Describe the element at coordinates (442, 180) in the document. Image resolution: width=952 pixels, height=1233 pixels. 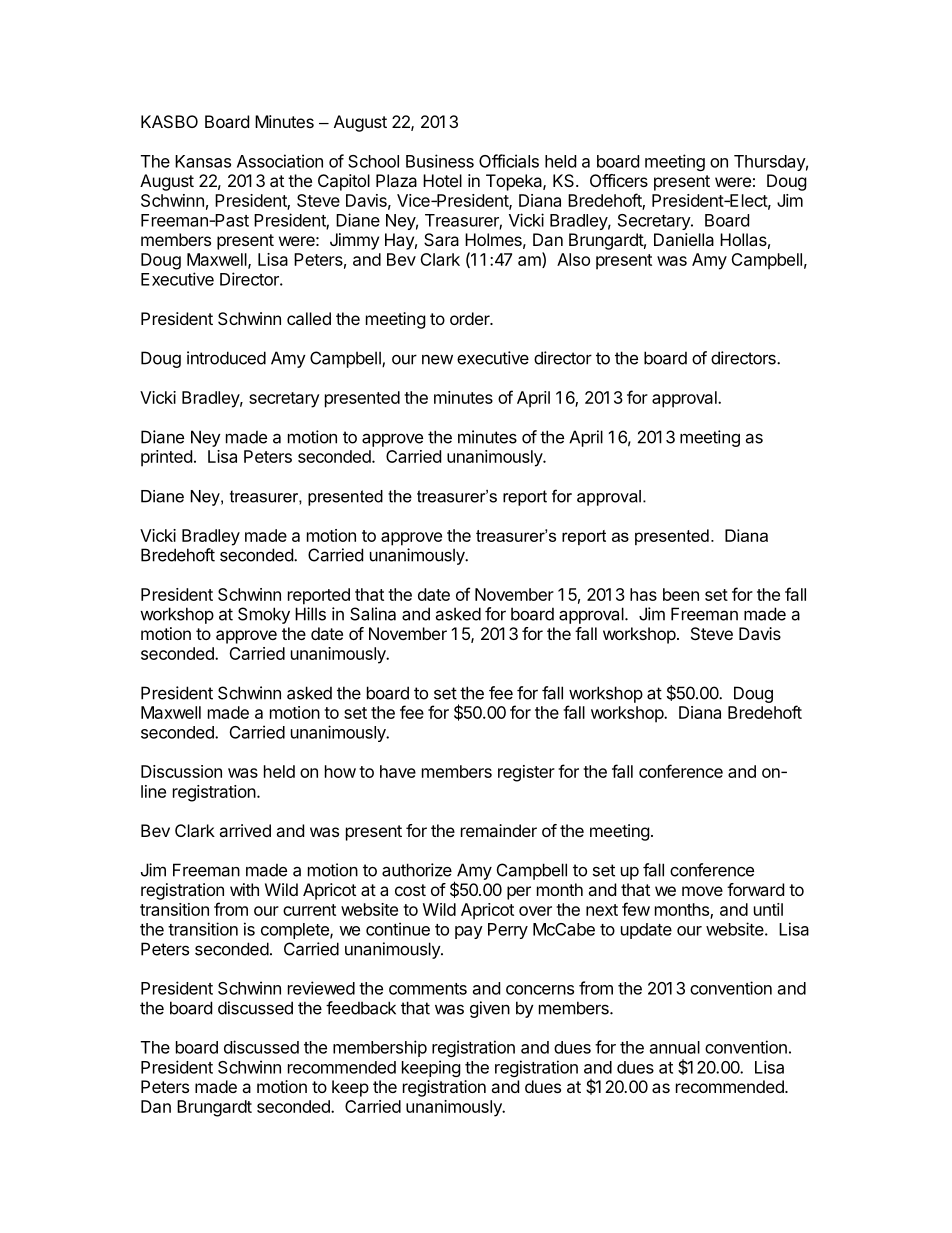
I see `Hotel` at that location.
